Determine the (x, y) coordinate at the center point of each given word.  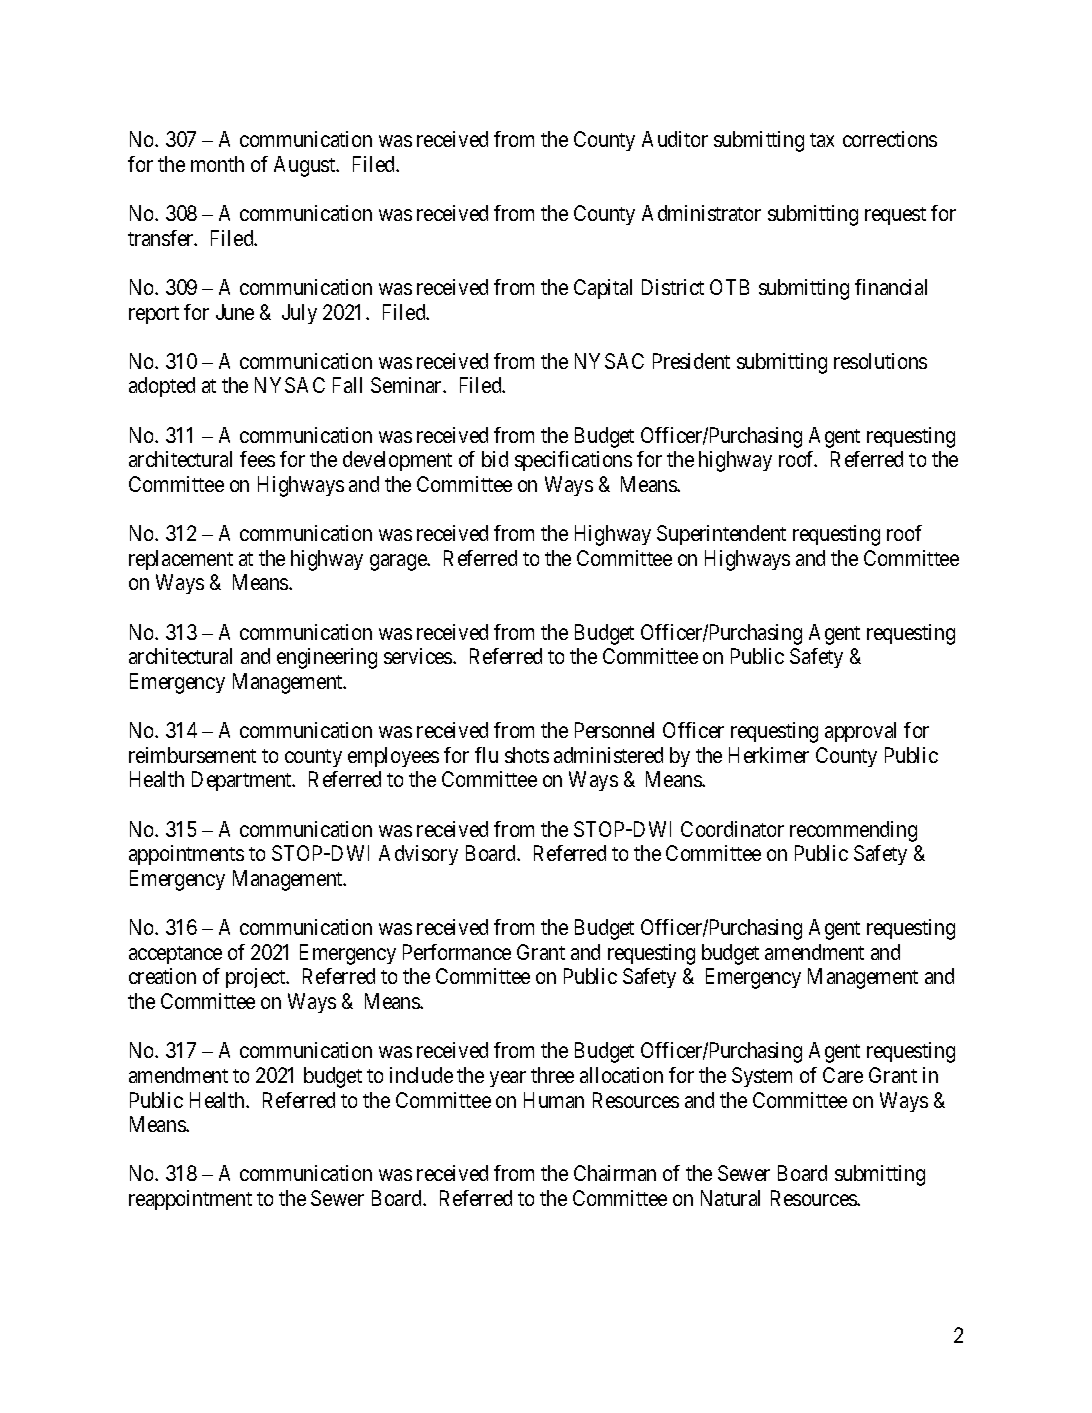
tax (822, 140)
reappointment (190, 1200)
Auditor (675, 139)
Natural (730, 1198)
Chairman (615, 1173)
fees (257, 459)
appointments (186, 855)
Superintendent (721, 535)
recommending (853, 831)
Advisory (418, 855)
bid (495, 459)
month (217, 164)
